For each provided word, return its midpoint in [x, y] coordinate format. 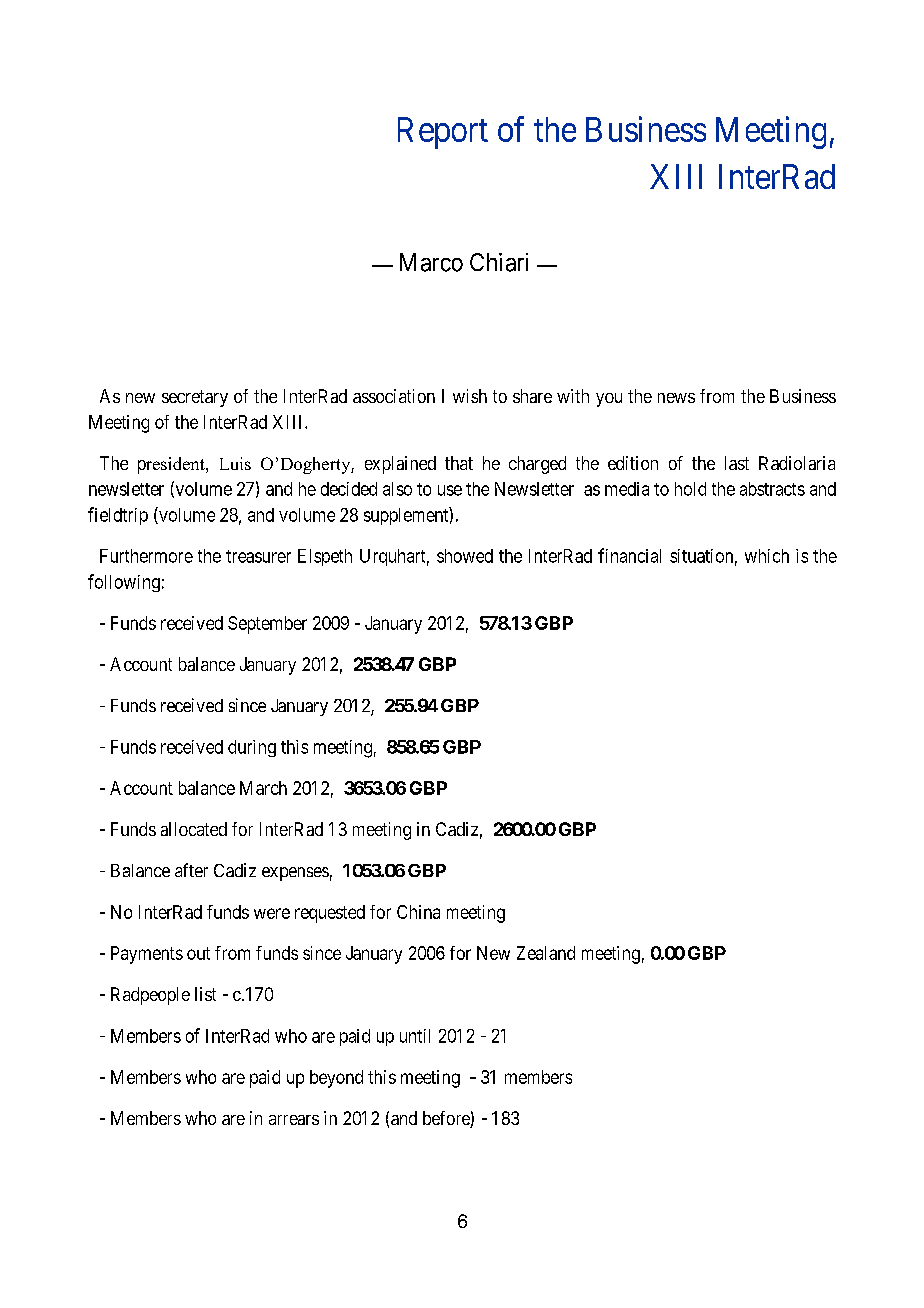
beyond [336, 1079]
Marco [431, 262]
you [609, 400]
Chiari [499, 262]
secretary [195, 398]
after [191, 870]
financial [629, 555]
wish [470, 396]
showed [465, 556]
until [415, 1036]
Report [443, 133]
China [418, 912]
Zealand [546, 953]
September [267, 625]
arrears [294, 1120]
